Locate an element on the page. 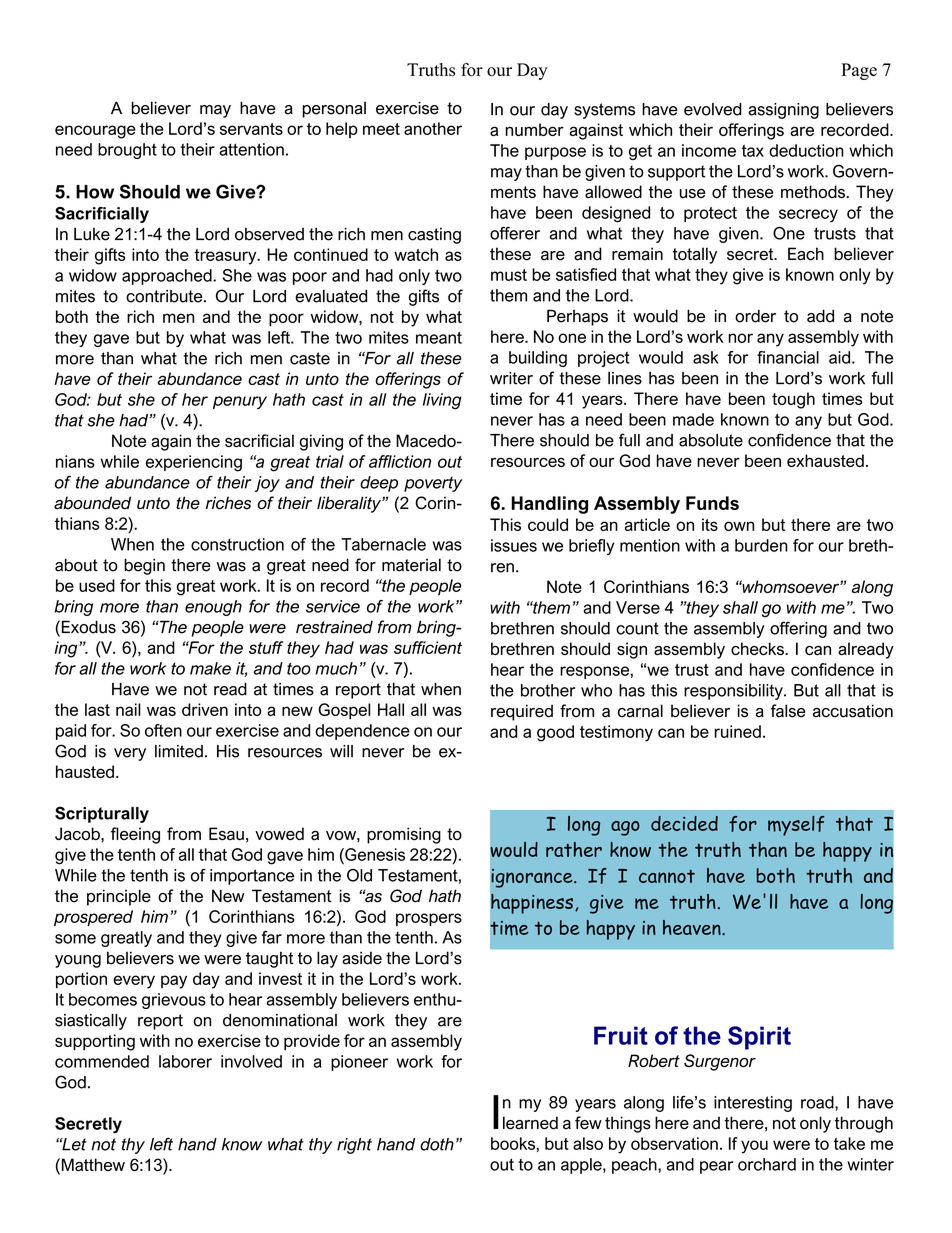 Image resolution: width=952 pixels, height=1233 pixels. brought is located at coordinates (127, 151).
